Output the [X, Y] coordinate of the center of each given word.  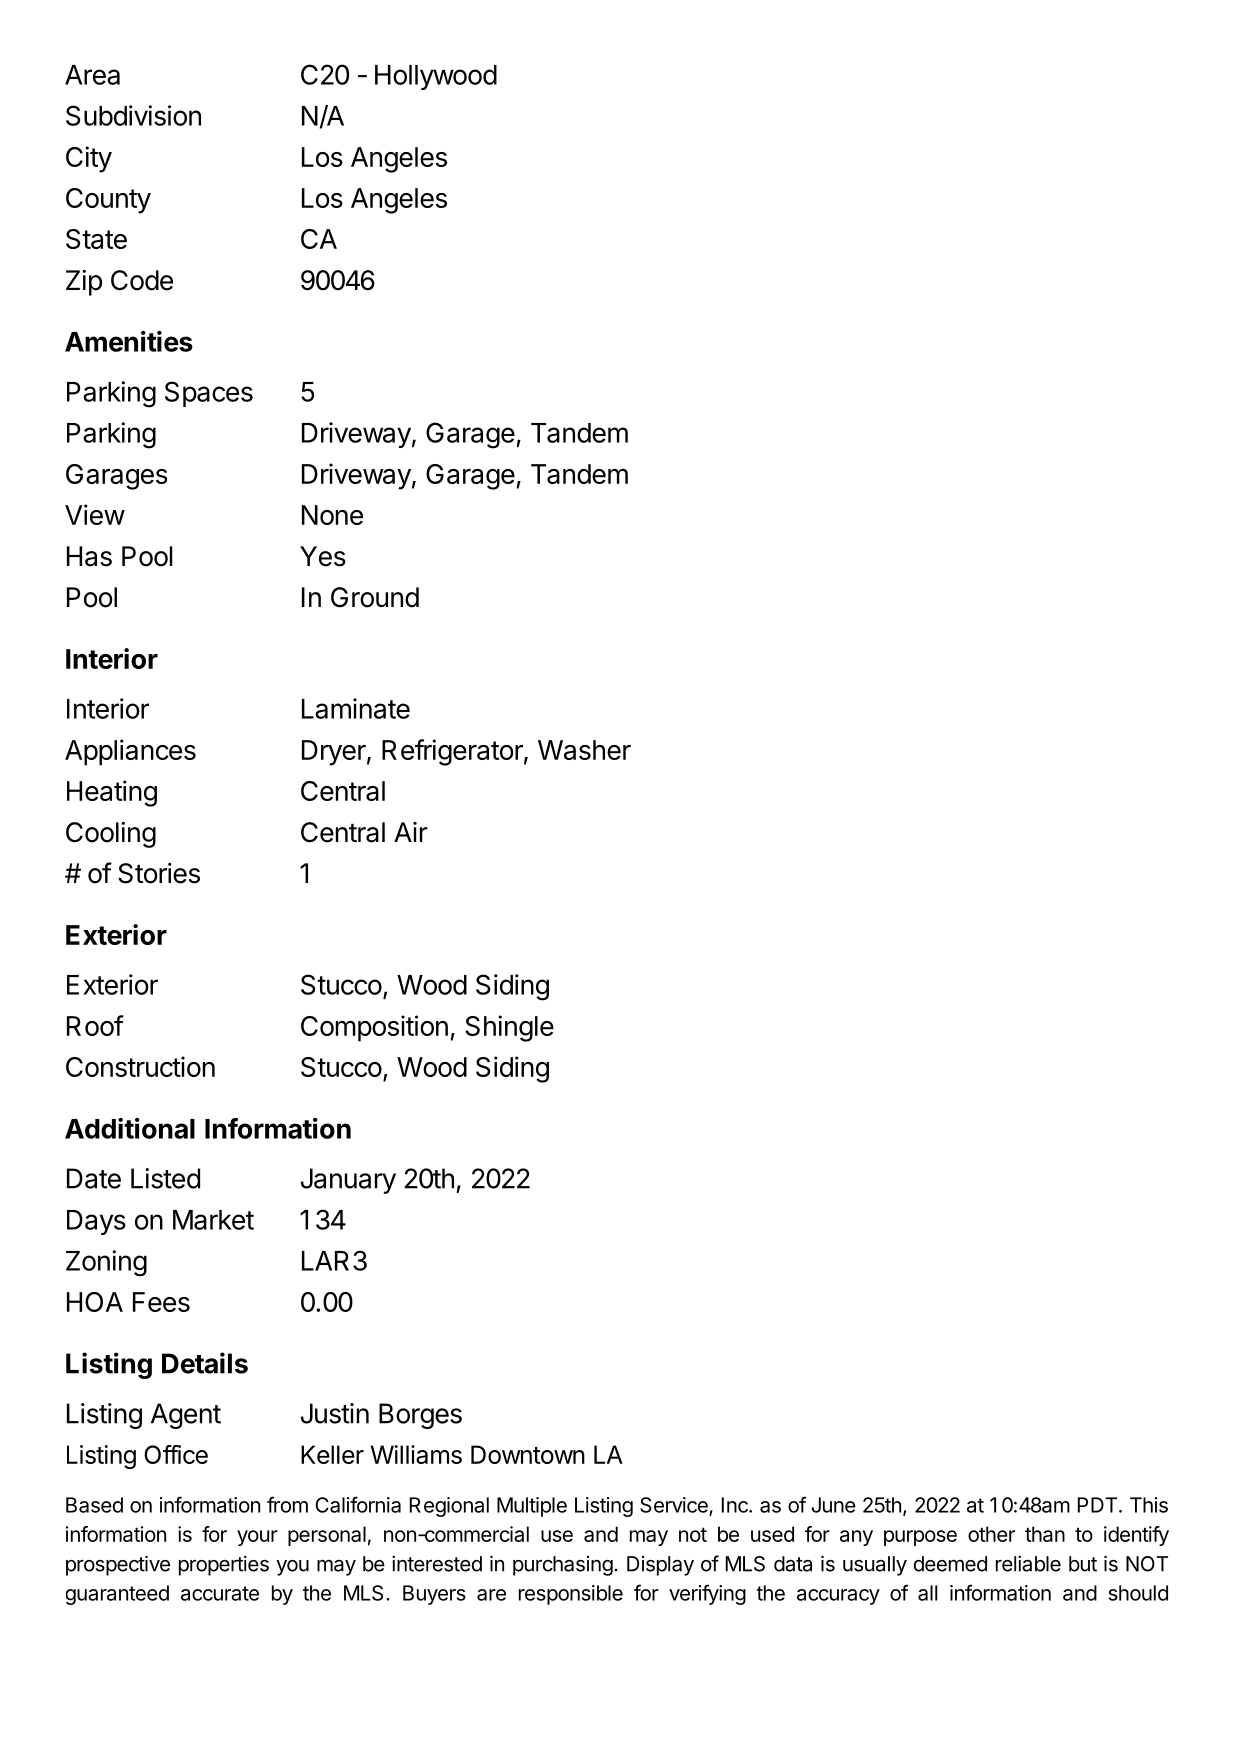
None [332, 515]
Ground [375, 597]
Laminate [356, 708]
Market [213, 1220]
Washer [584, 750]
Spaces [209, 394]
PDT [1099, 1505]
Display [660, 1566]
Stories [159, 873]
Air [411, 832]
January [348, 1181]
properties [224, 1565]
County [108, 201]
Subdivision [133, 115]
